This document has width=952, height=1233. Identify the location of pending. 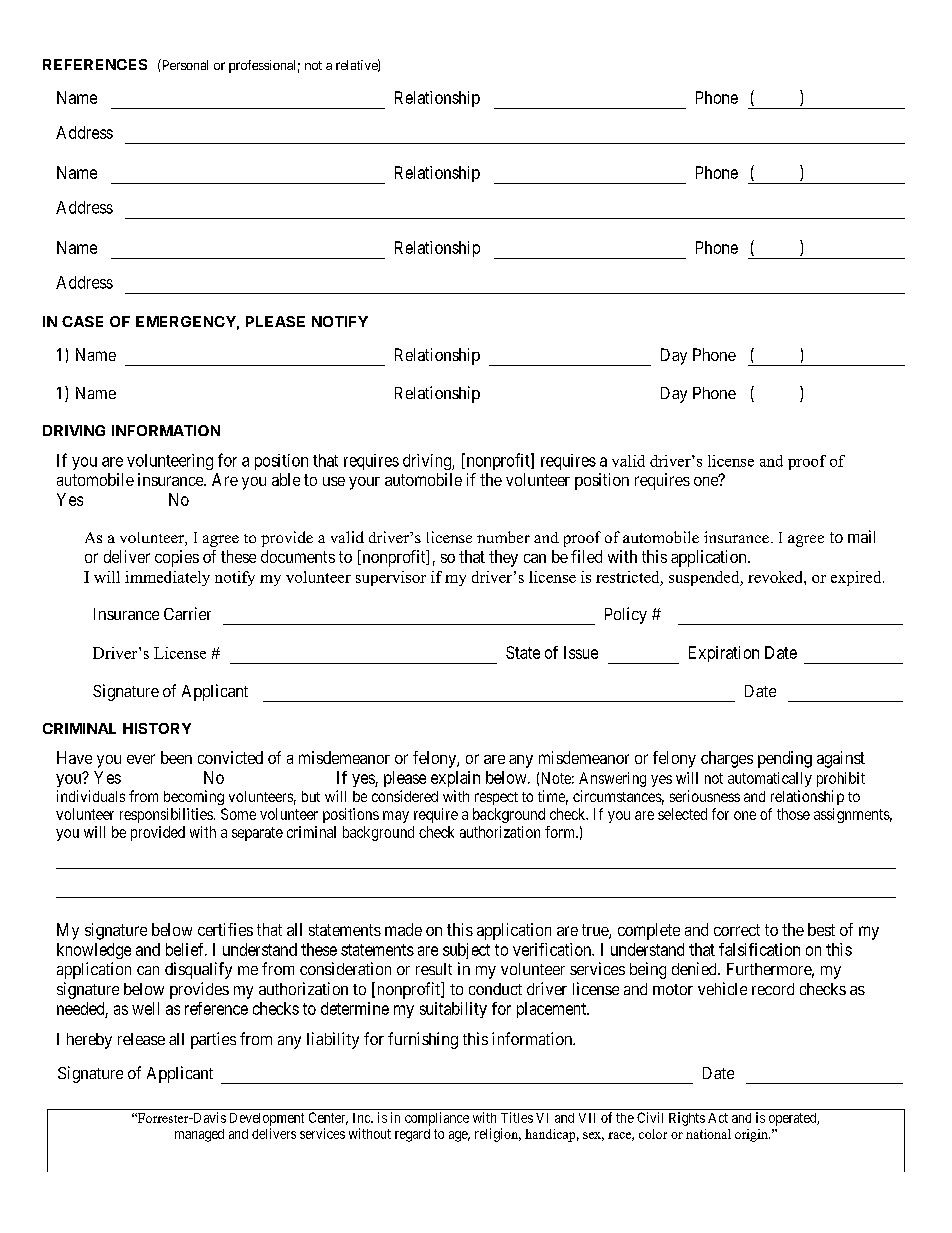
(785, 759).
